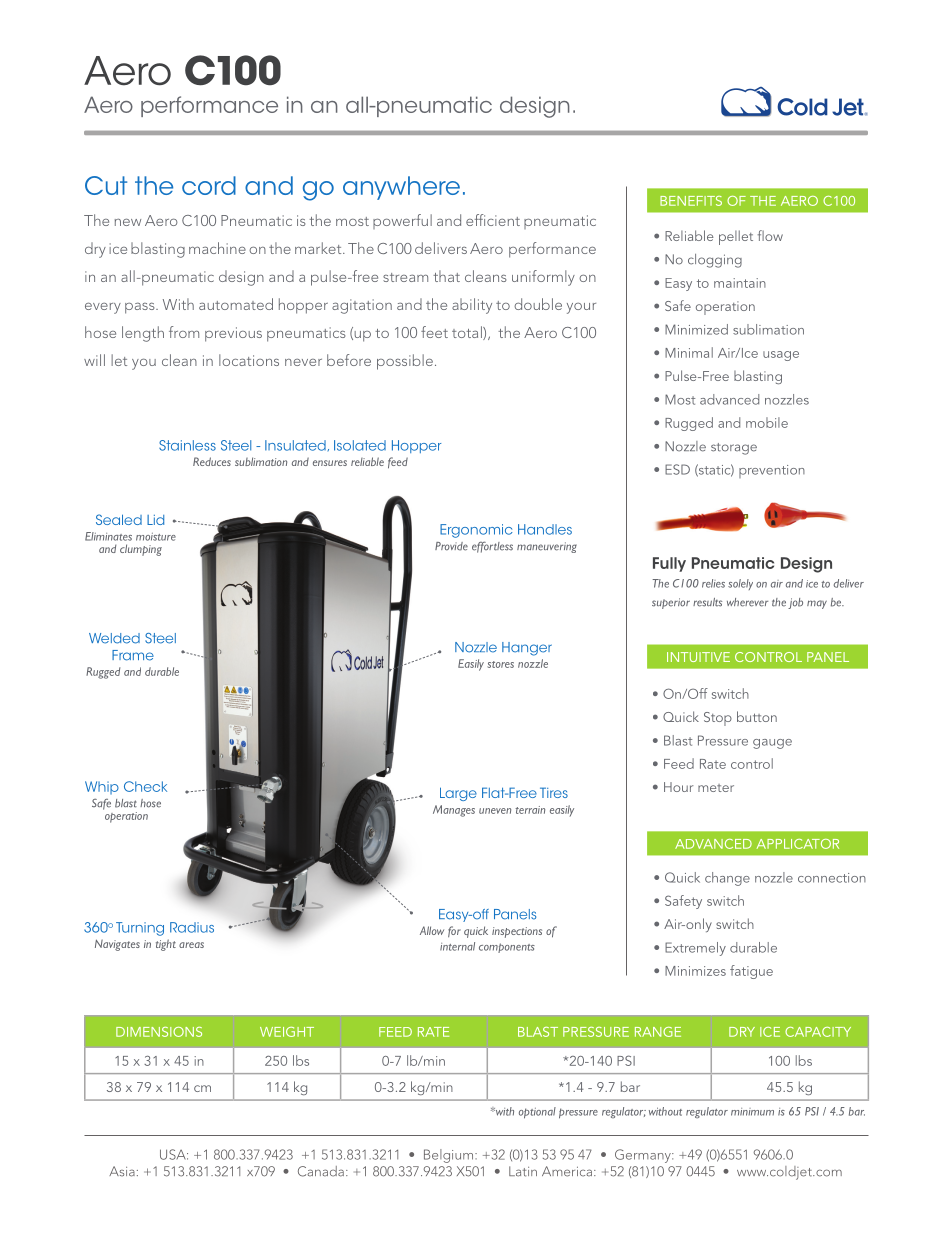  Describe the element at coordinates (736, 237) in the screenshot. I see `pellet` at that location.
